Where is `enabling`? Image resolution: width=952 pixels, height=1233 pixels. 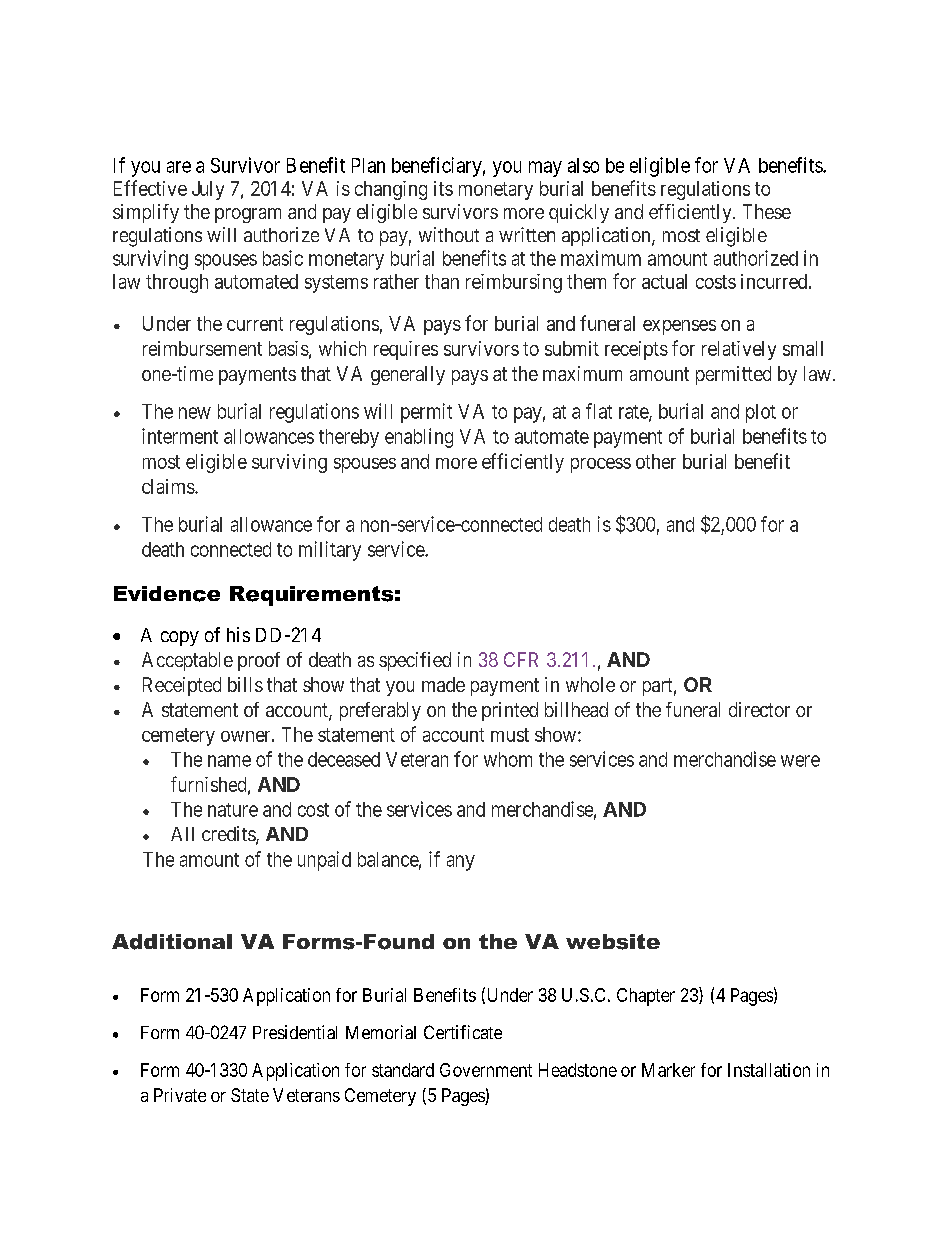
enabling is located at coordinates (419, 438).
